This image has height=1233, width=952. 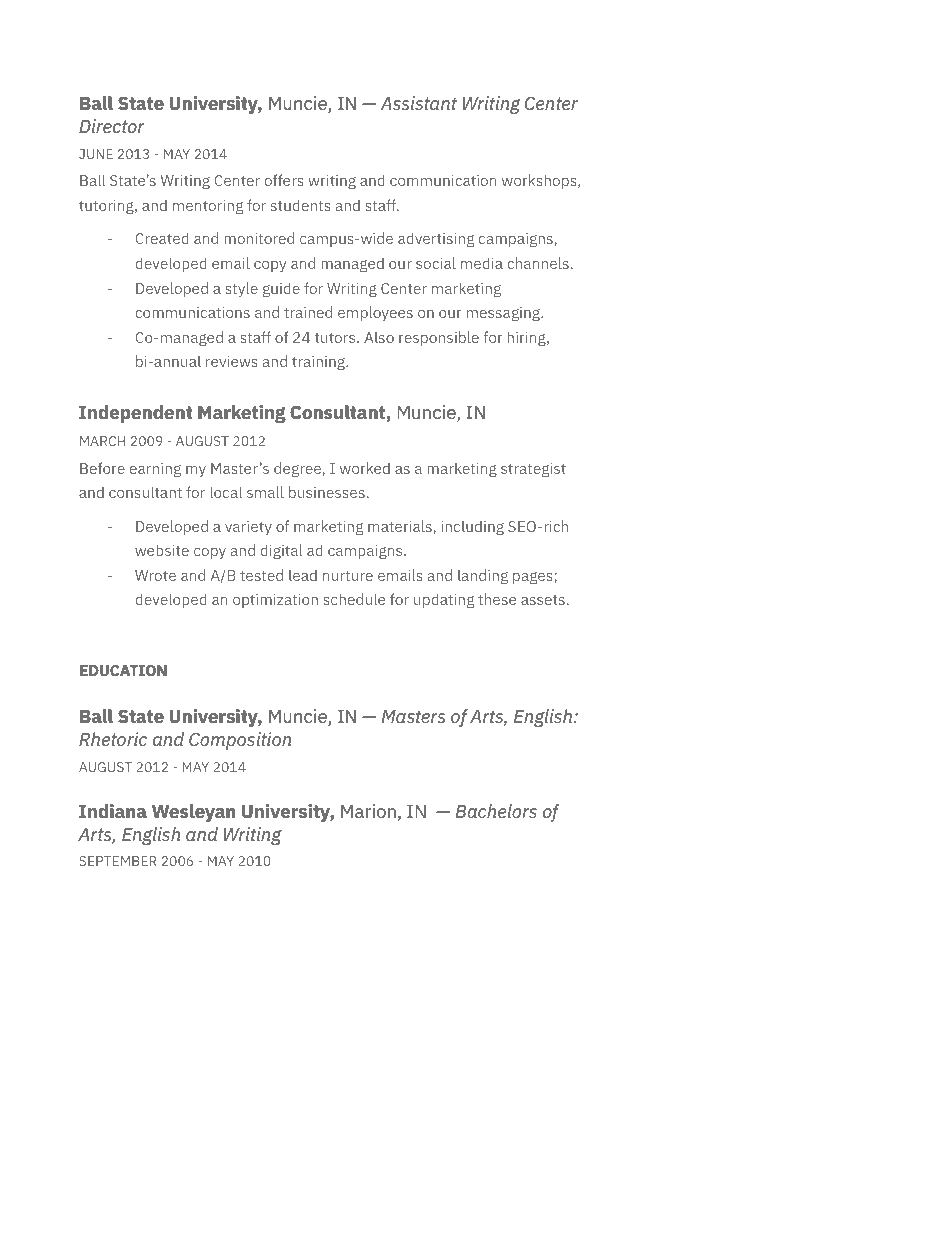 I want to click on Marion, so click(x=368, y=811).
